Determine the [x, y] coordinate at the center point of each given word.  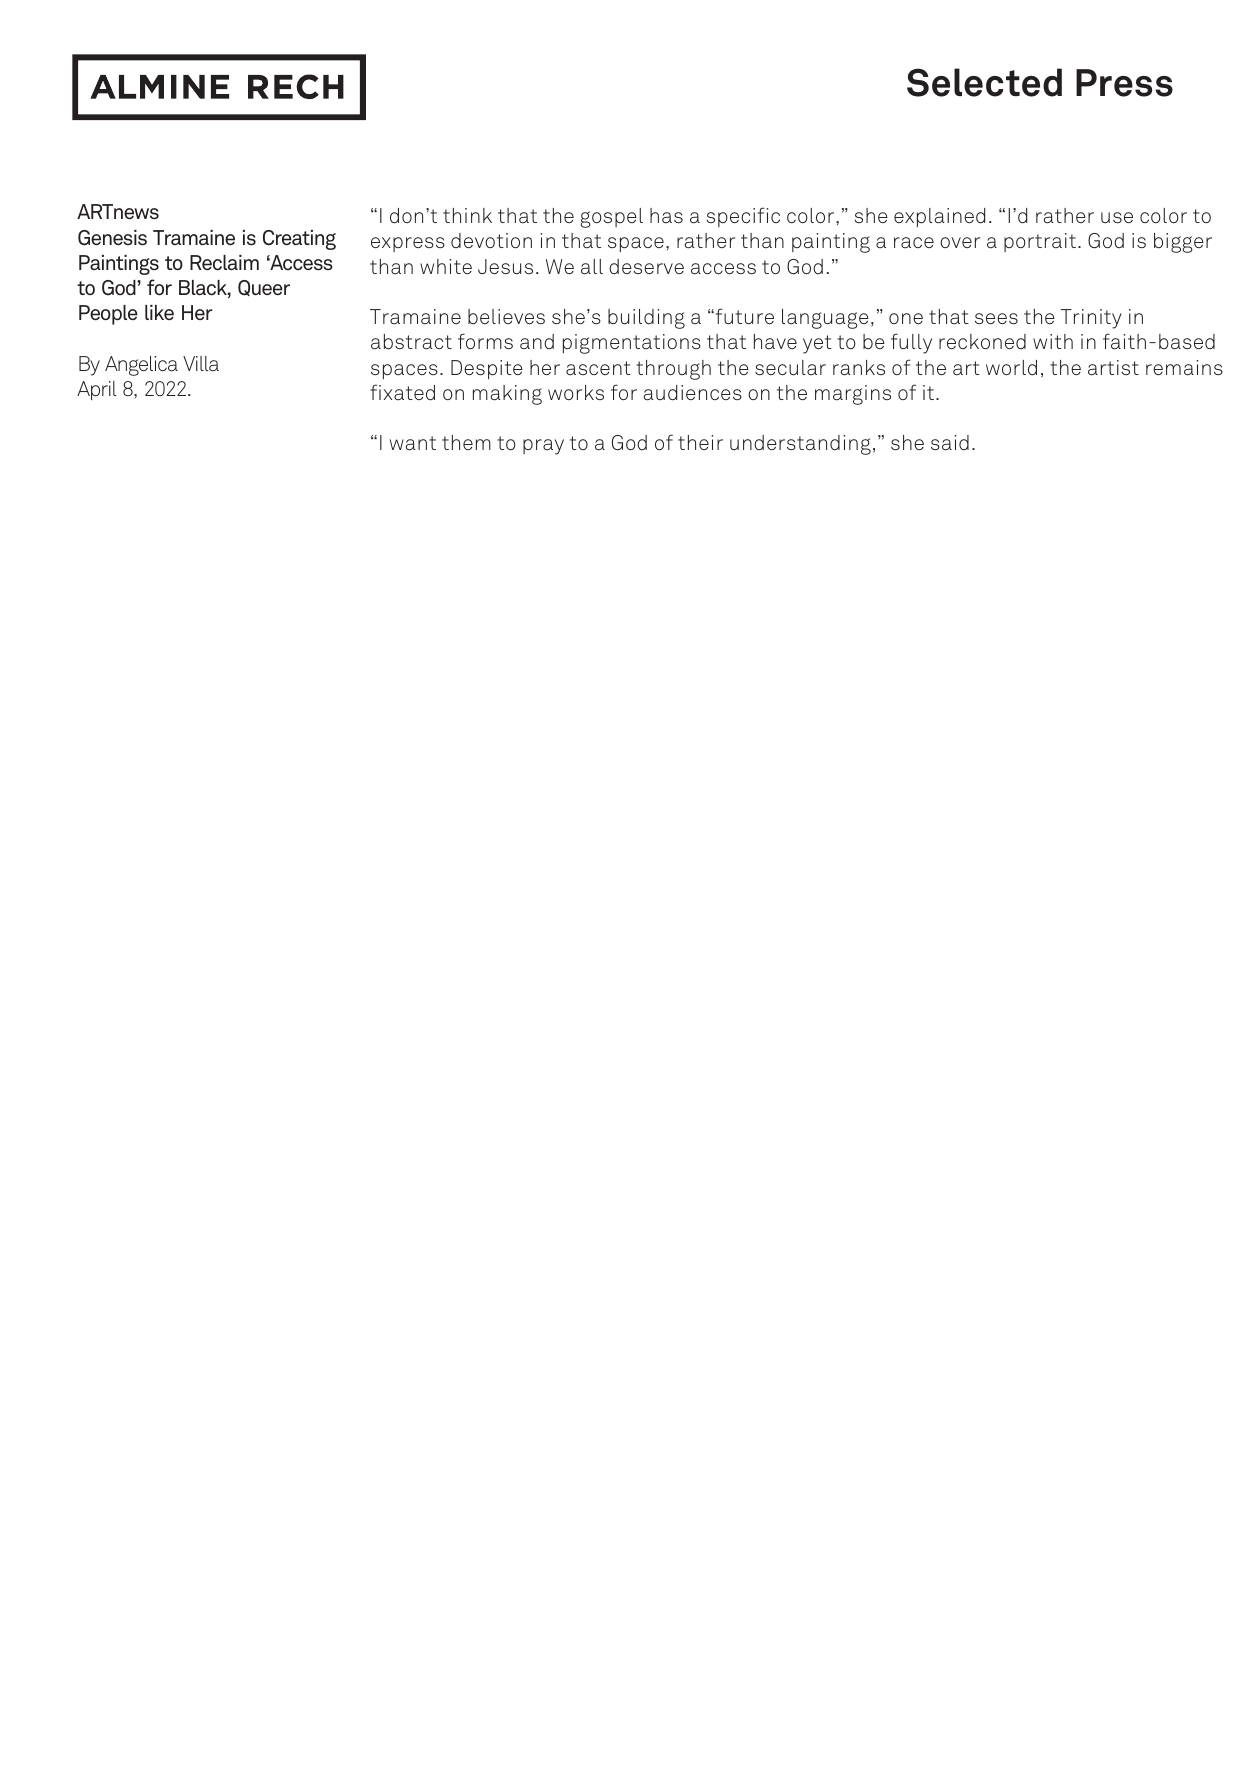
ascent [598, 368]
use [1117, 218]
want [413, 443]
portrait [1040, 242]
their [700, 442]
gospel [611, 218]
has [666, 216]
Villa [201, 363]
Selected [984, 82]
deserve [646, 267]
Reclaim [224, 263]
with [1053, 341]
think [467, 215]
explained [939, 217]
